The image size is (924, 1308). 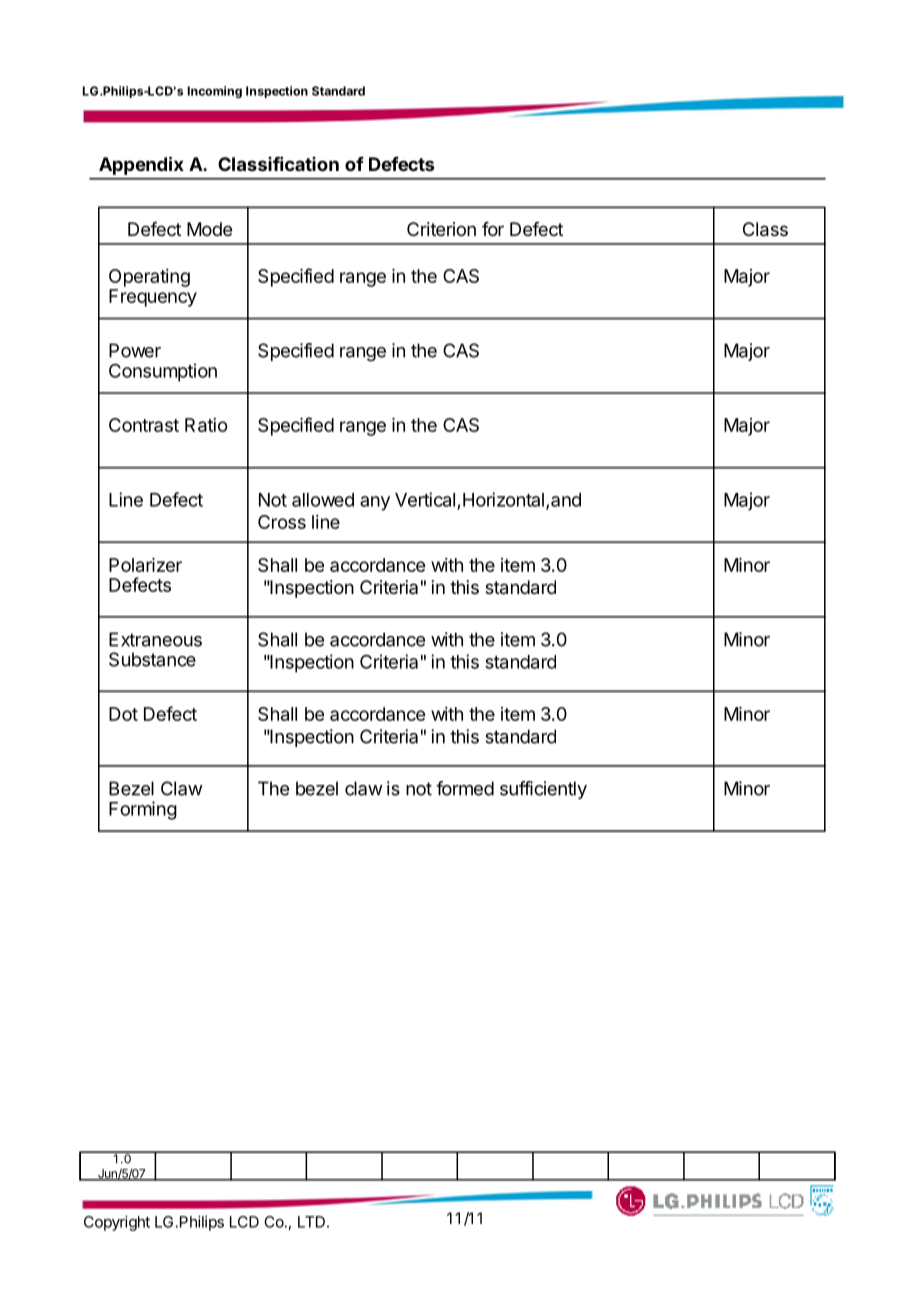 I want to click on Substance, so click(x=152, y=659).
